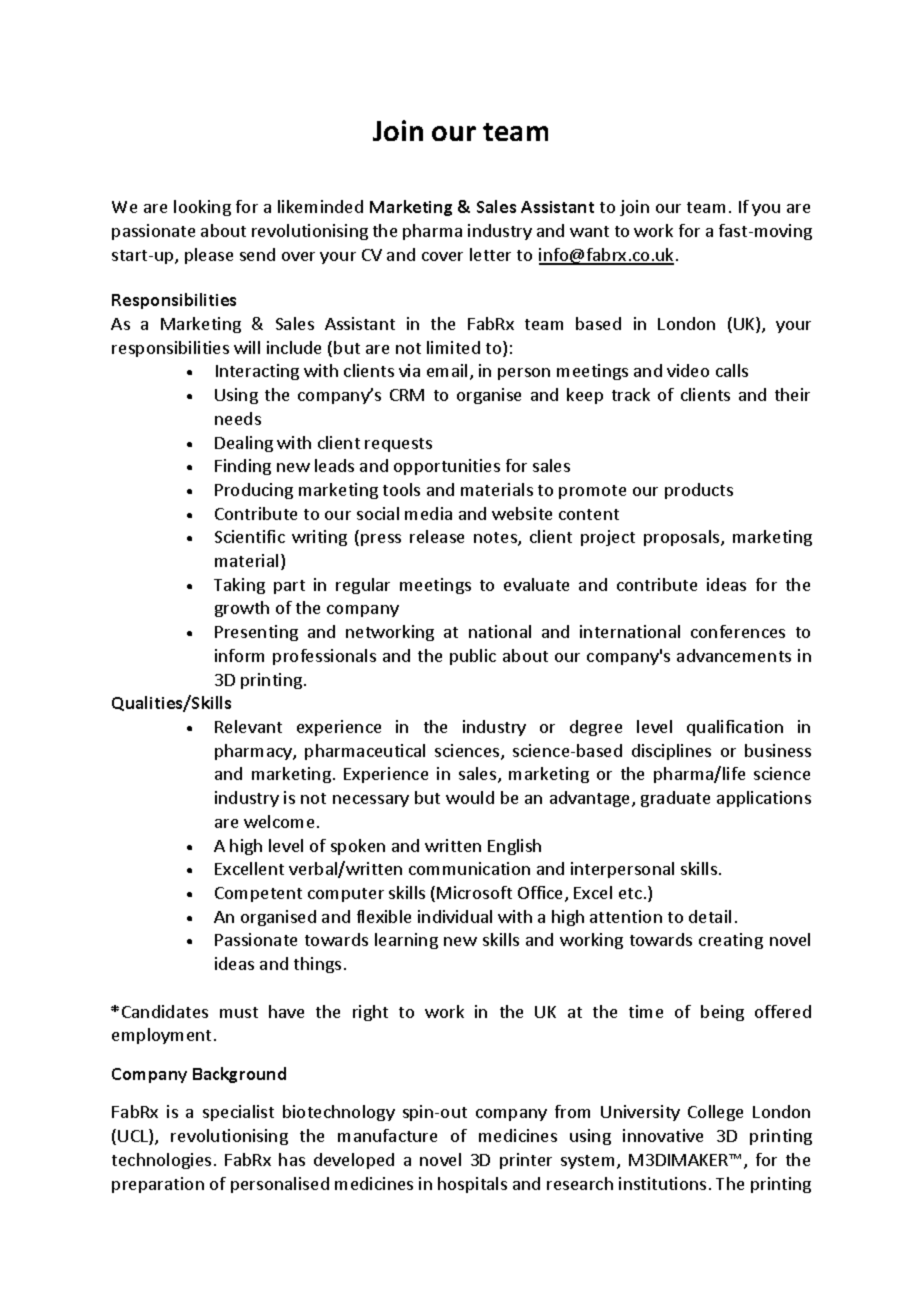 This image has height=1308, width=924. Describe the element at coordinates (699, 491) in the image. I see `products` at that location.
